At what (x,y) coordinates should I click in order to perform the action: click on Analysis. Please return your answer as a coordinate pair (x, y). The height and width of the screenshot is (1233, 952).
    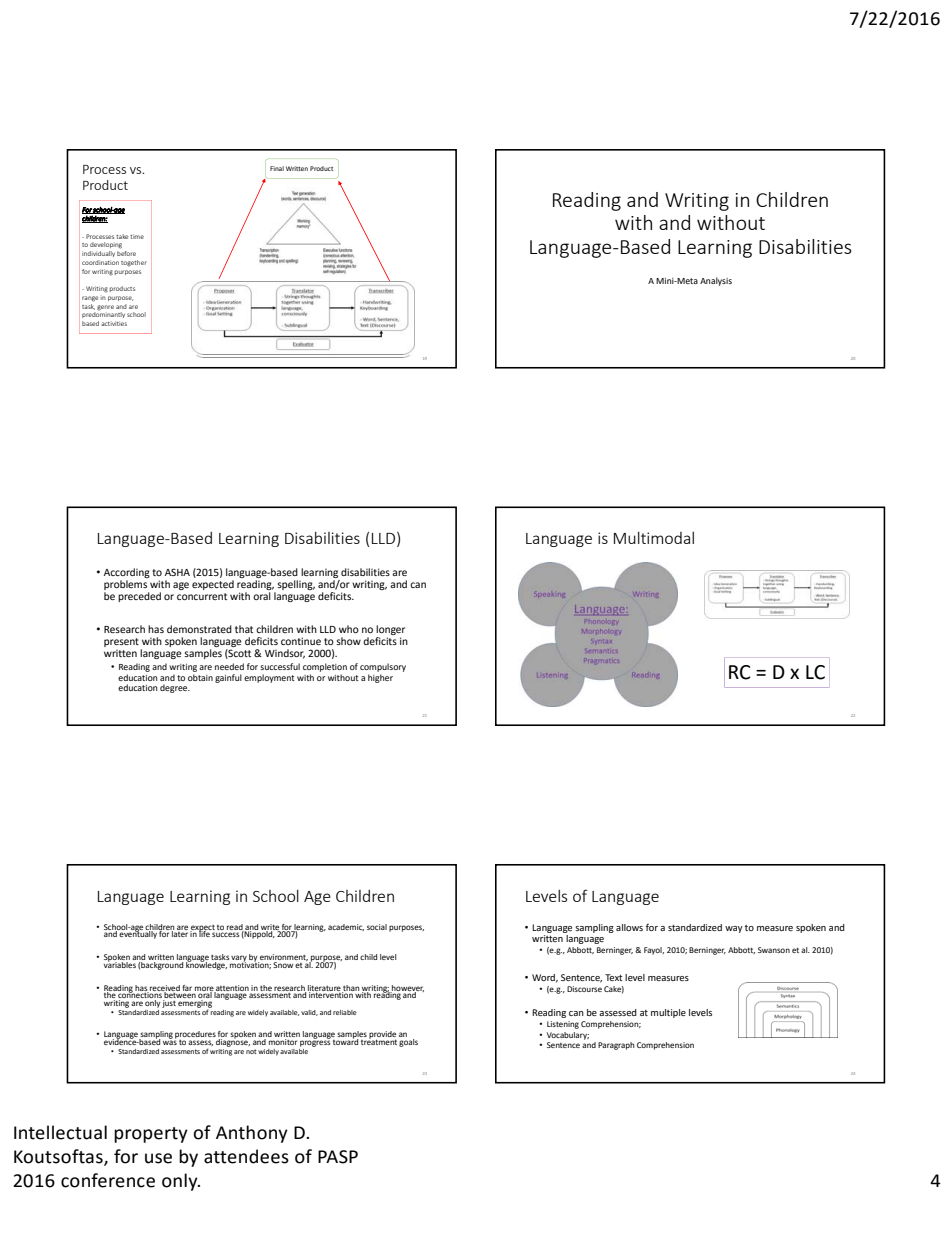
    Looking at the image, I should click on (716, 281).
